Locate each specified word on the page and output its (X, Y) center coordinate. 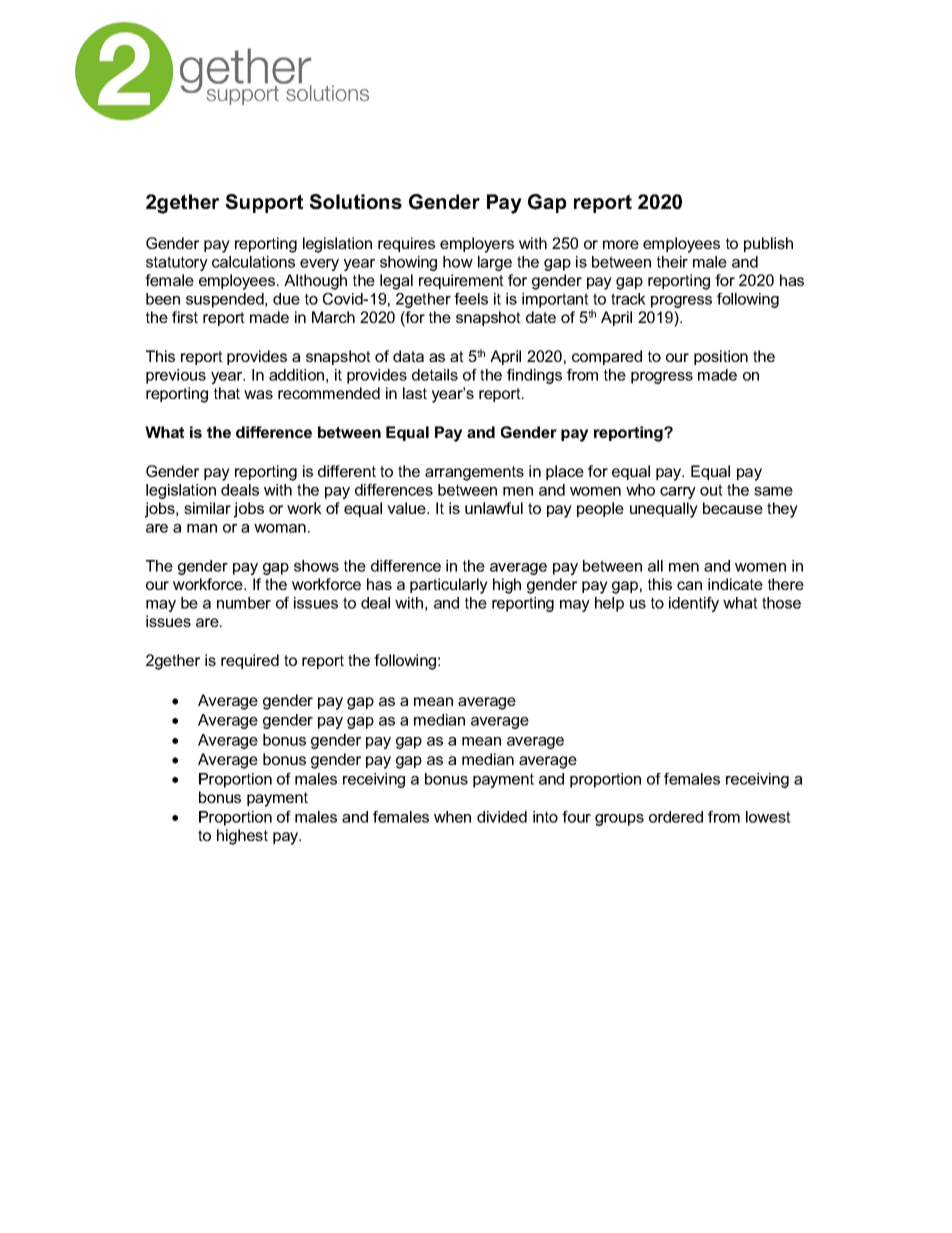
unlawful (494, 508)
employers (477, 245)
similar (207, 508)
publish (768, 244)
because (733, 508)
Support (264, 203)
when (452, 817)
